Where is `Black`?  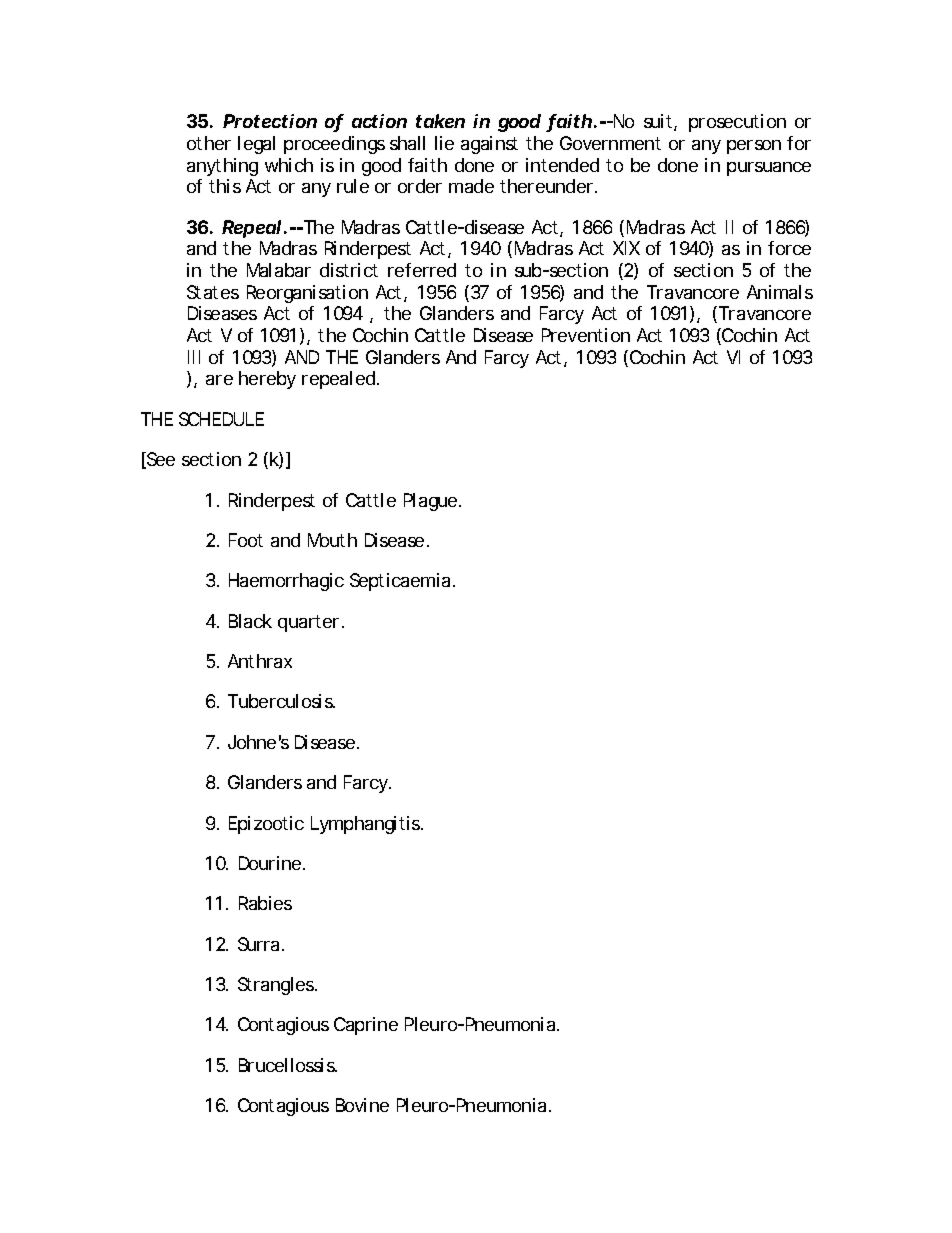 Black is located at coordinates (250, 621).
